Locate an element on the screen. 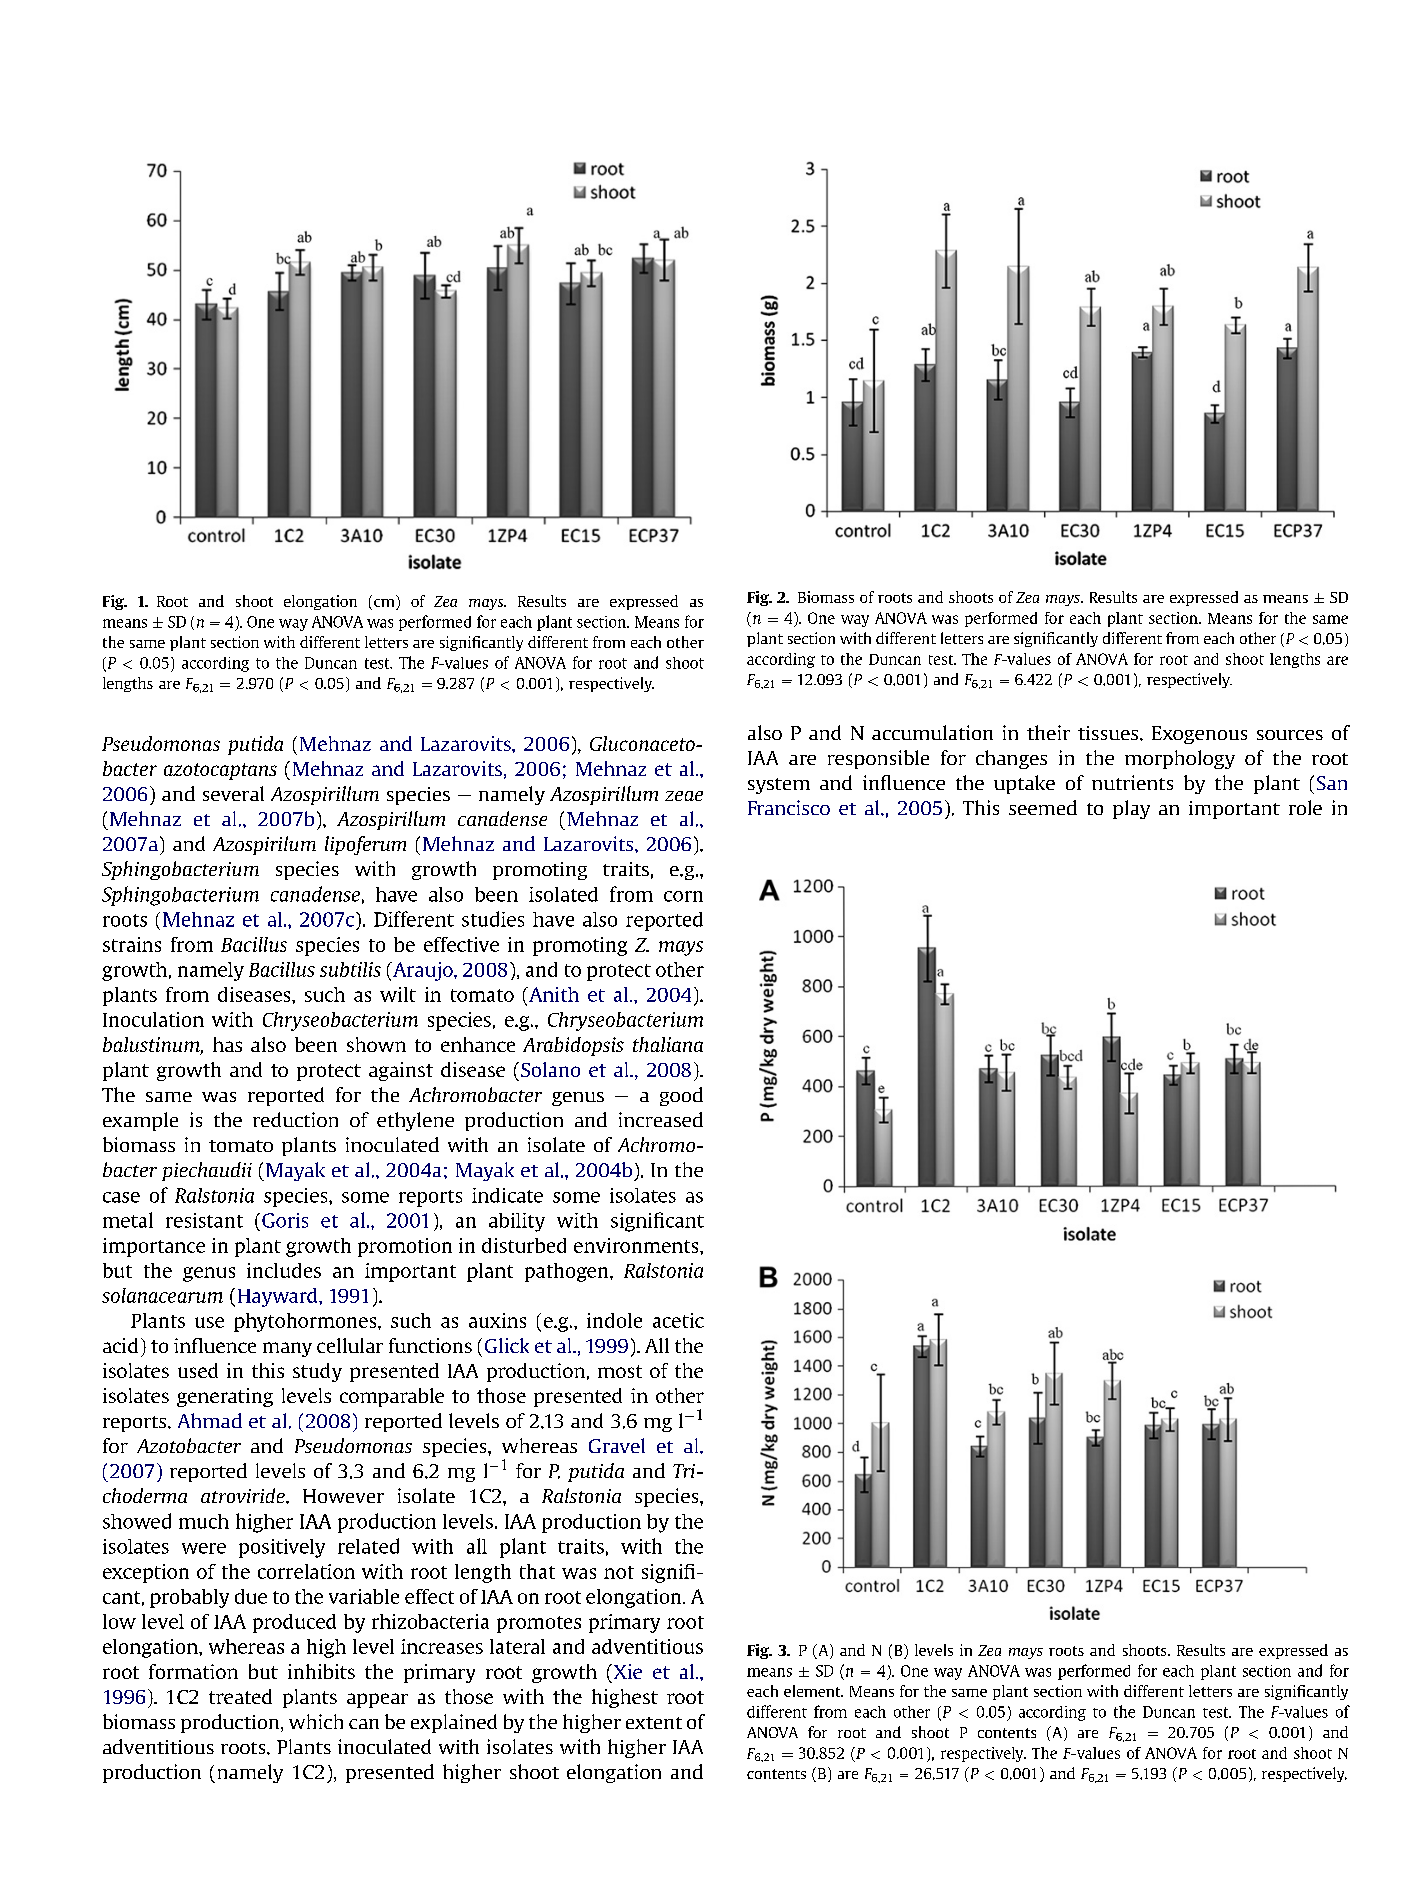 This screenshot has height=1903, width=1427. morphology is located at coordinates (1180, 759).
